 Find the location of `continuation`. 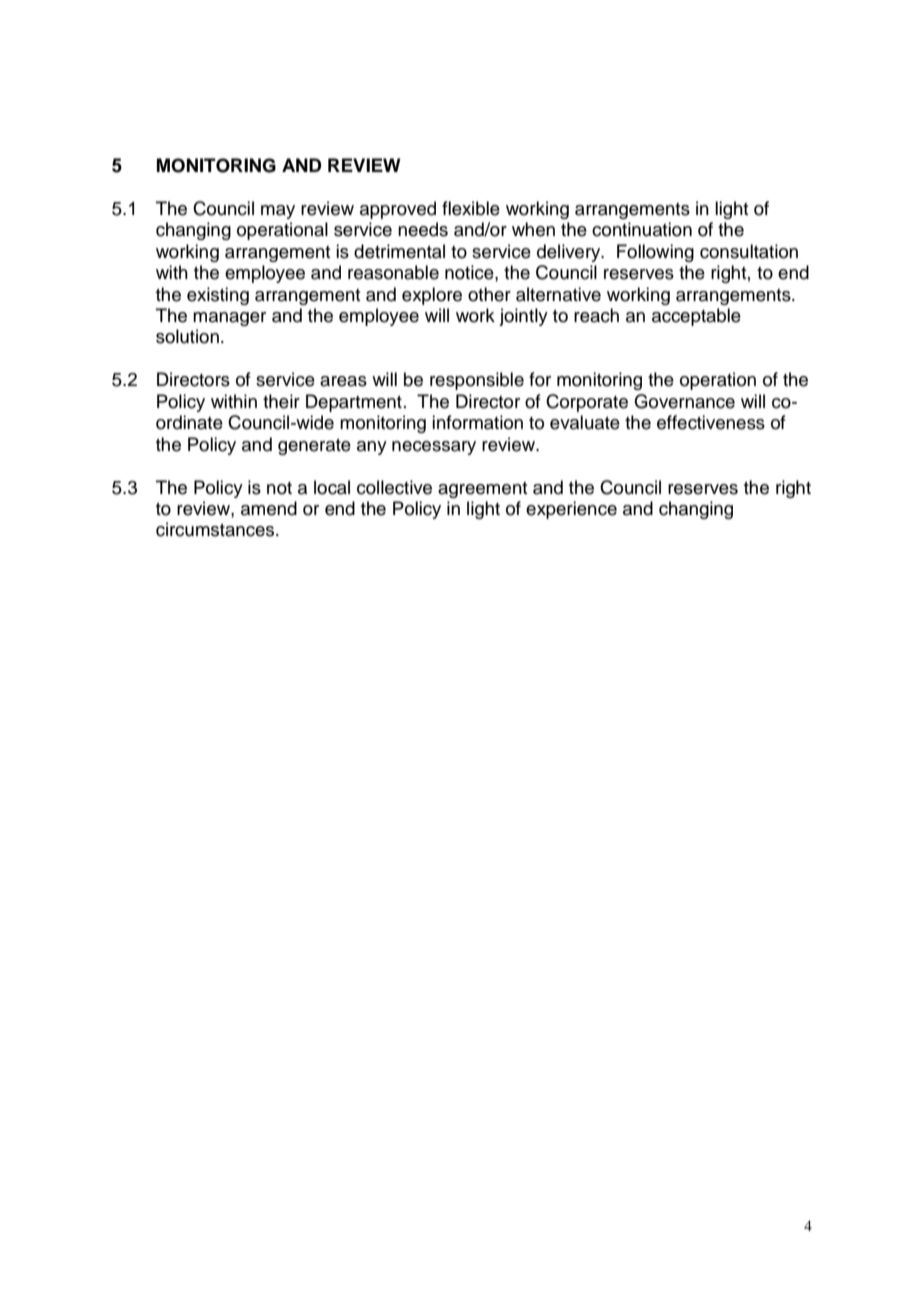

continuation is located at coordinates (642, 229).
